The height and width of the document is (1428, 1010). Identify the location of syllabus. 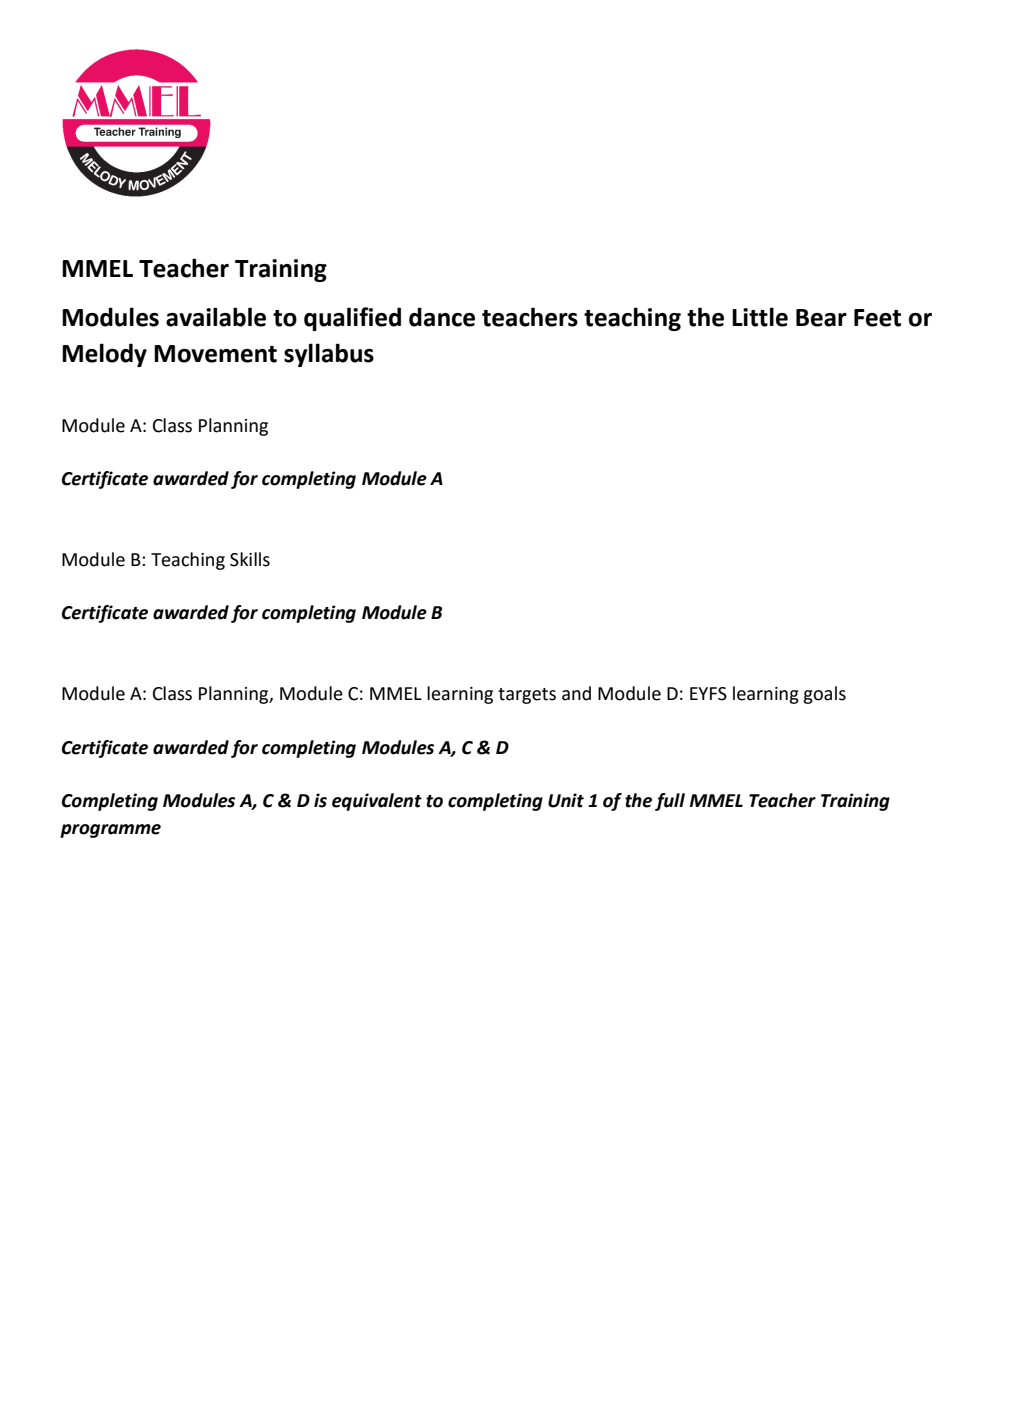
(329, 355).
